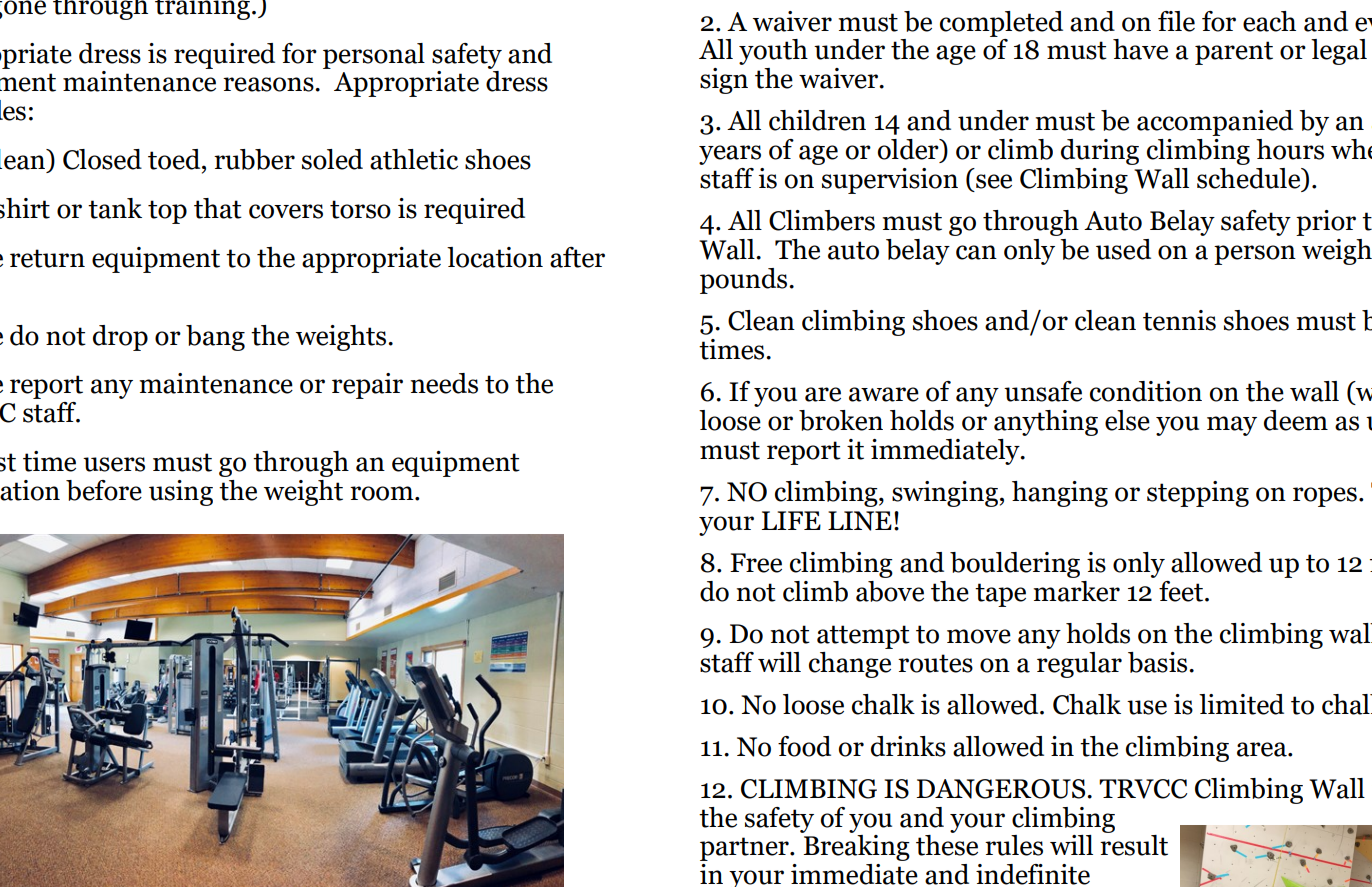 The width and height of the image is (1372, 887). What do you see at coordinates (1076, 591) in the image?
I see `marker` at bounding box center [1076, 591].
